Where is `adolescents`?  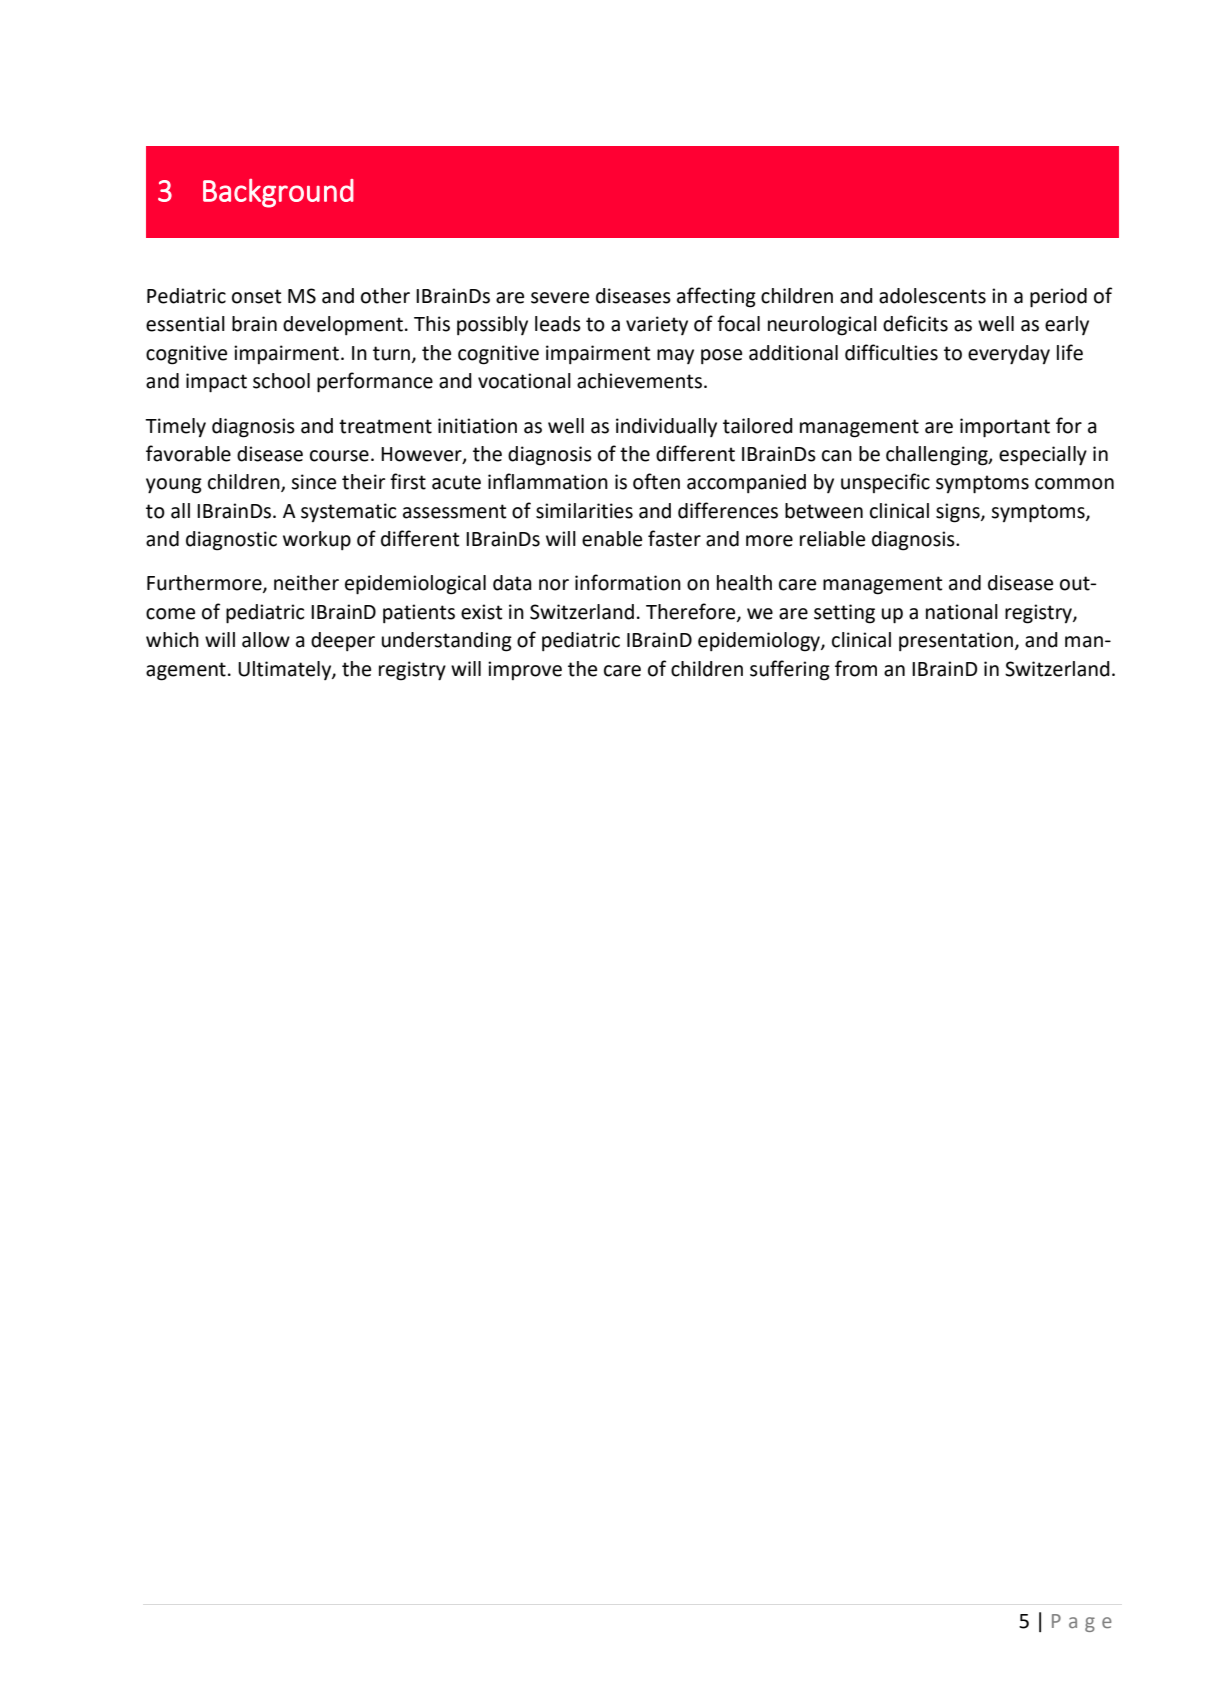 adolescents is located at coordinates (932, 296).
